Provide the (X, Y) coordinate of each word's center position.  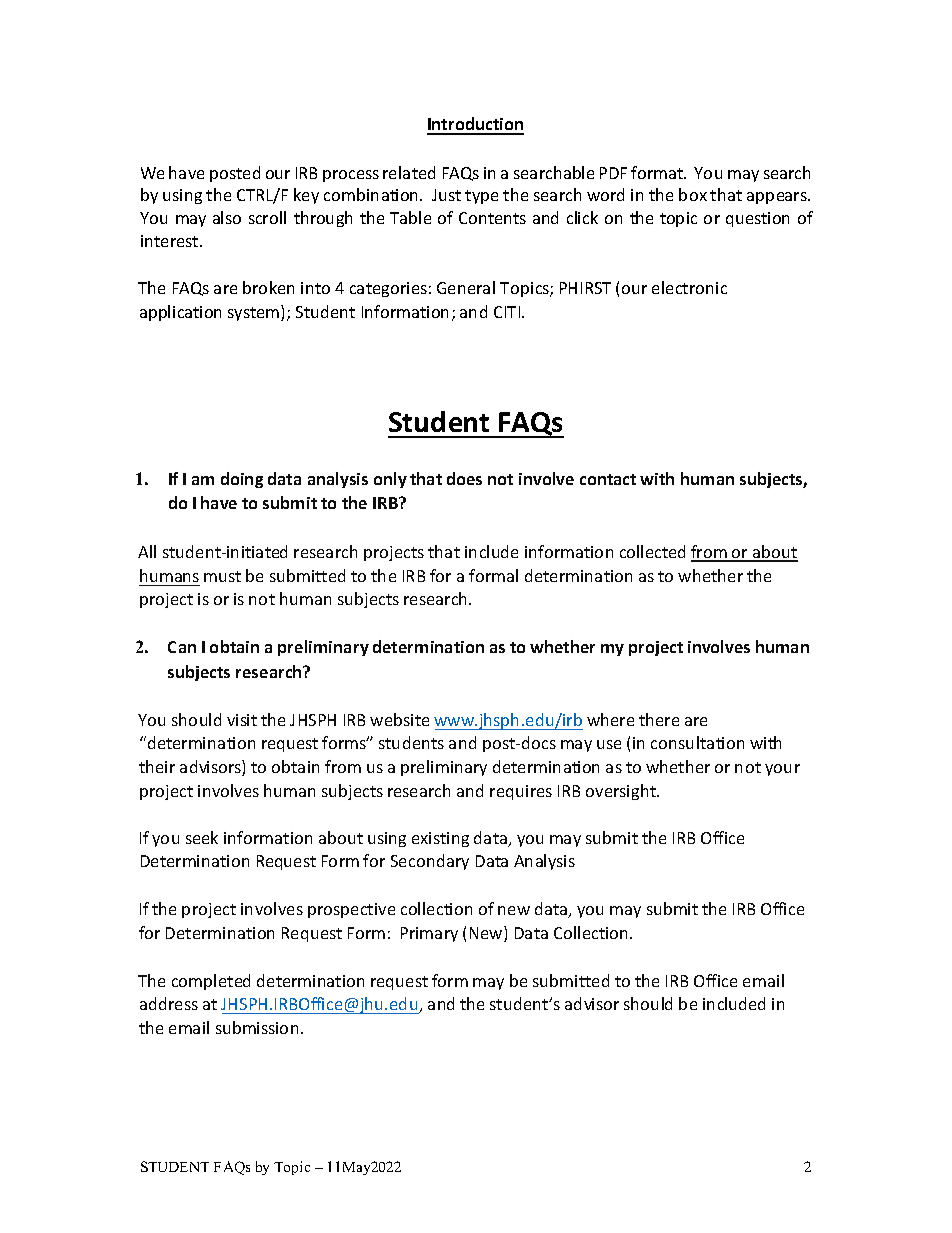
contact (608, 479)
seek (202, 837)
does (464, 478)
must (222, 576)
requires (521, 792)
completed (211, 982)
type (481, 197)
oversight (622, 792)
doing (242, 480)
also (227, 217)
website (399, 719)
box (693, 194)
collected (652, 551)
